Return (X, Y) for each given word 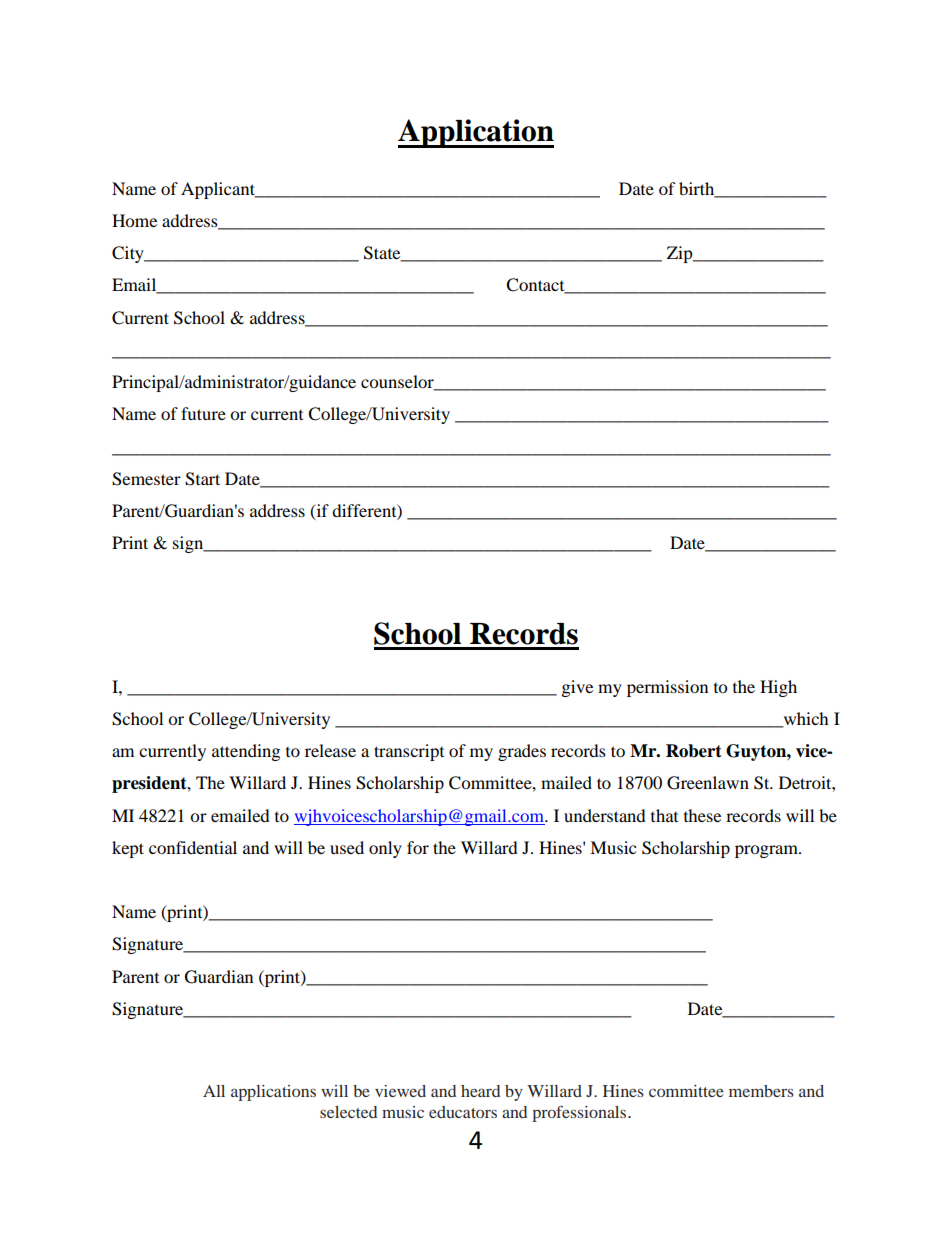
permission (667, 688)
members (761, 1091)
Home (134, 220)
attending (246, 752)
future (203, 413)
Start (202, 479)
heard (480, 1091)
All (214, 1091)
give (577, 688)
